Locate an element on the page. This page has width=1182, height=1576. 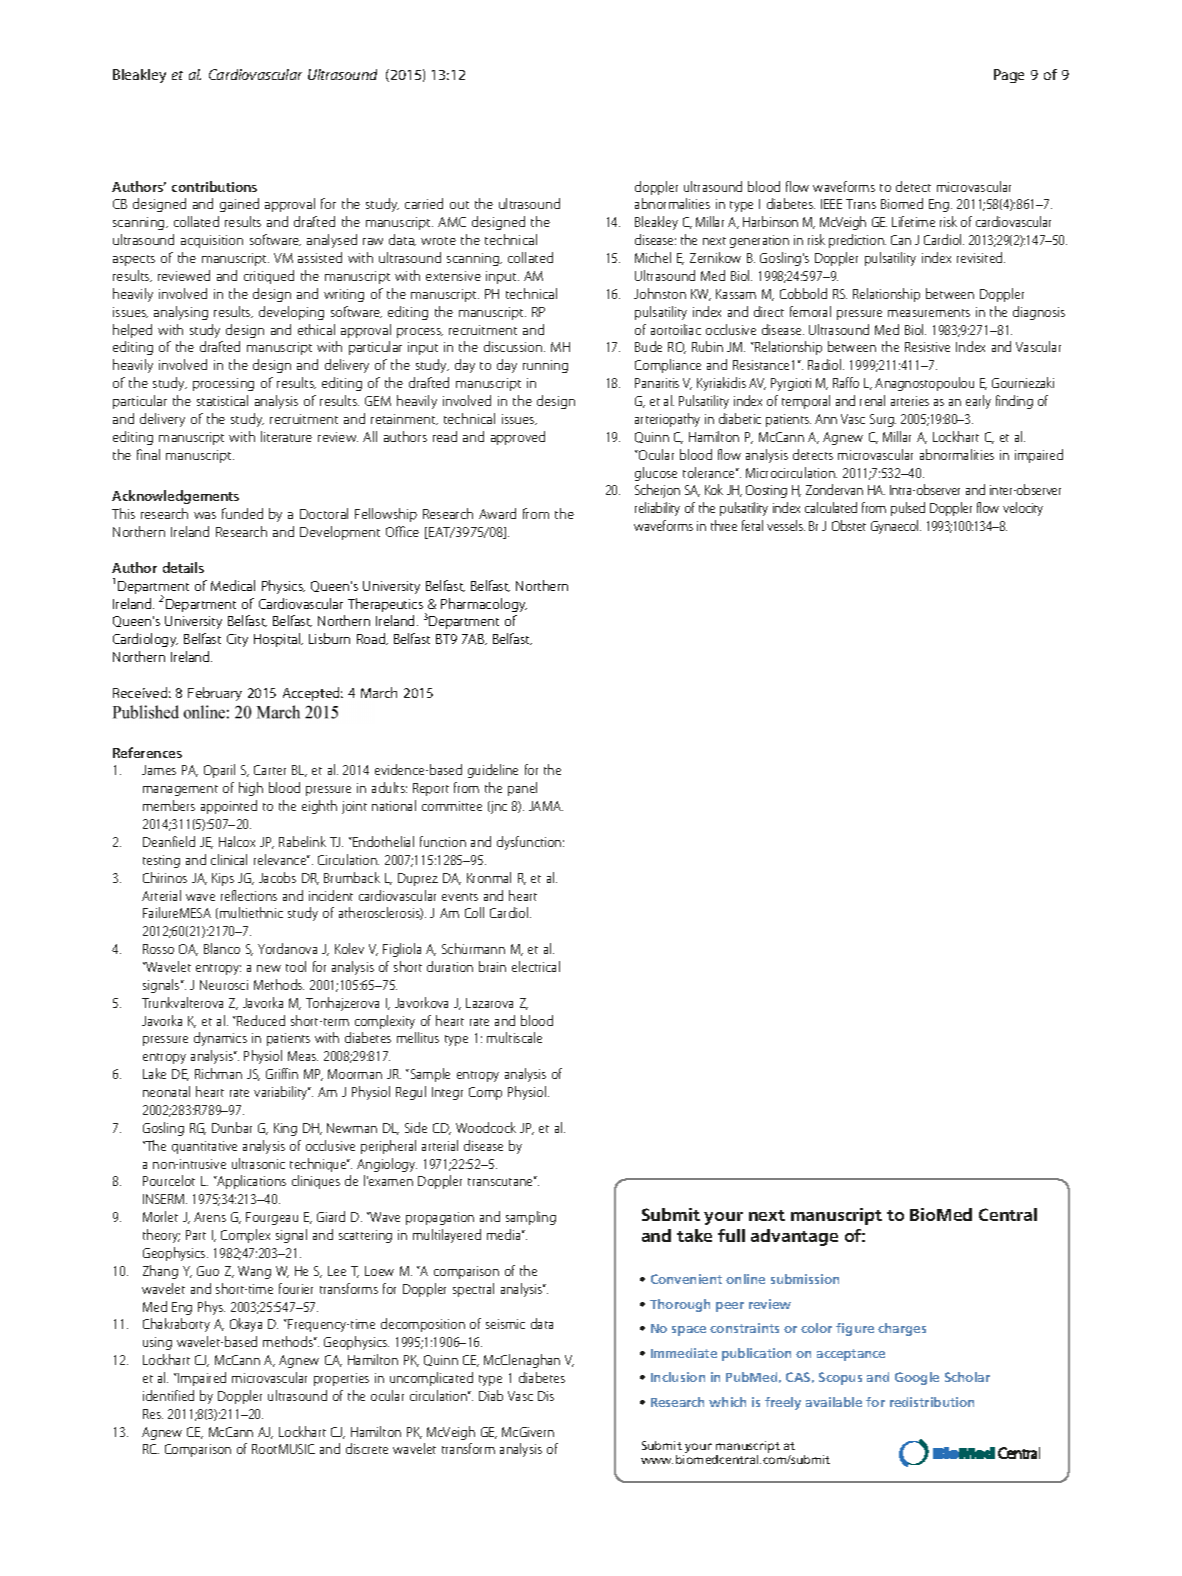
Carter is located at coordinates (270, 770).
